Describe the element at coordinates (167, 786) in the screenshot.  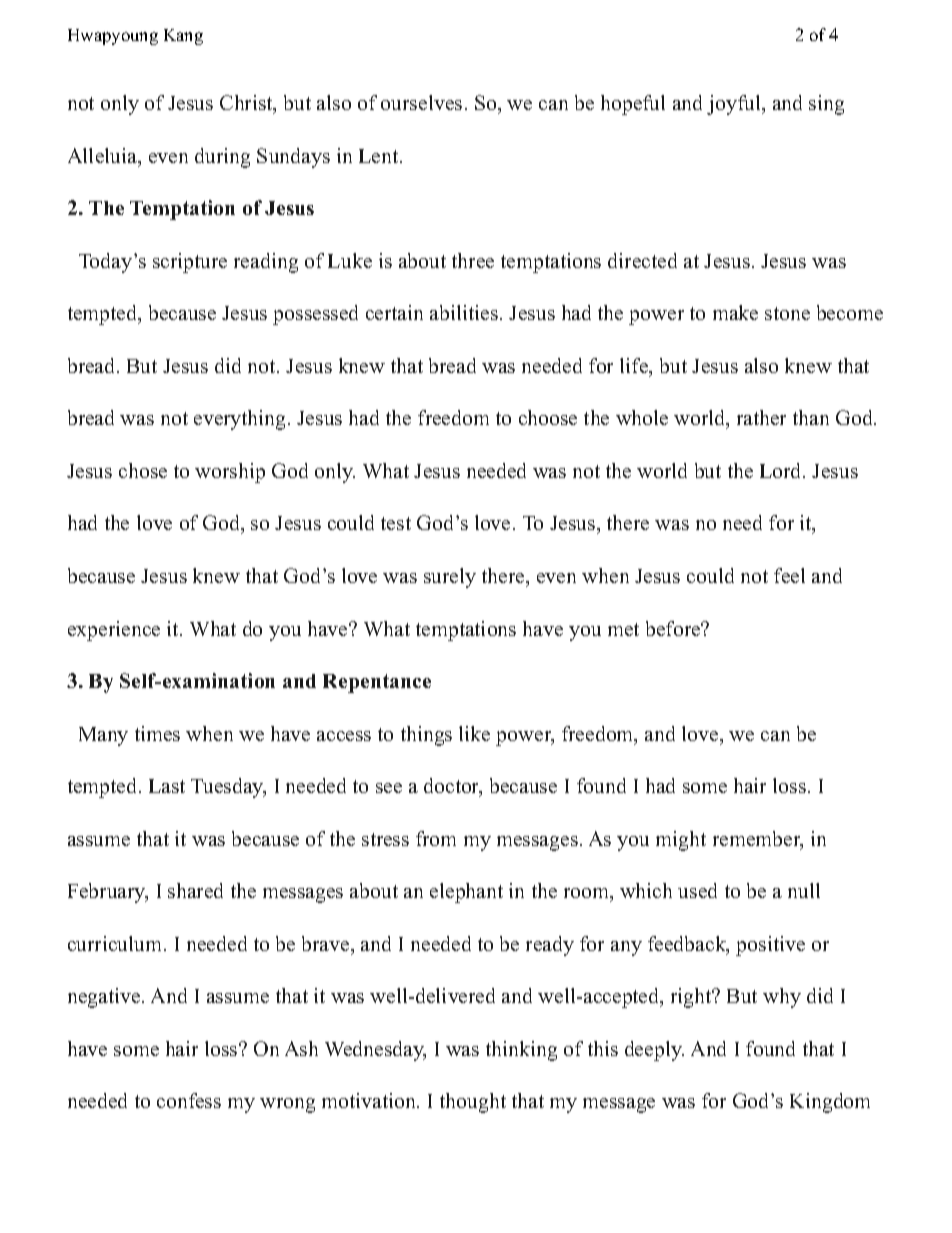
I see `Last` at that location.
